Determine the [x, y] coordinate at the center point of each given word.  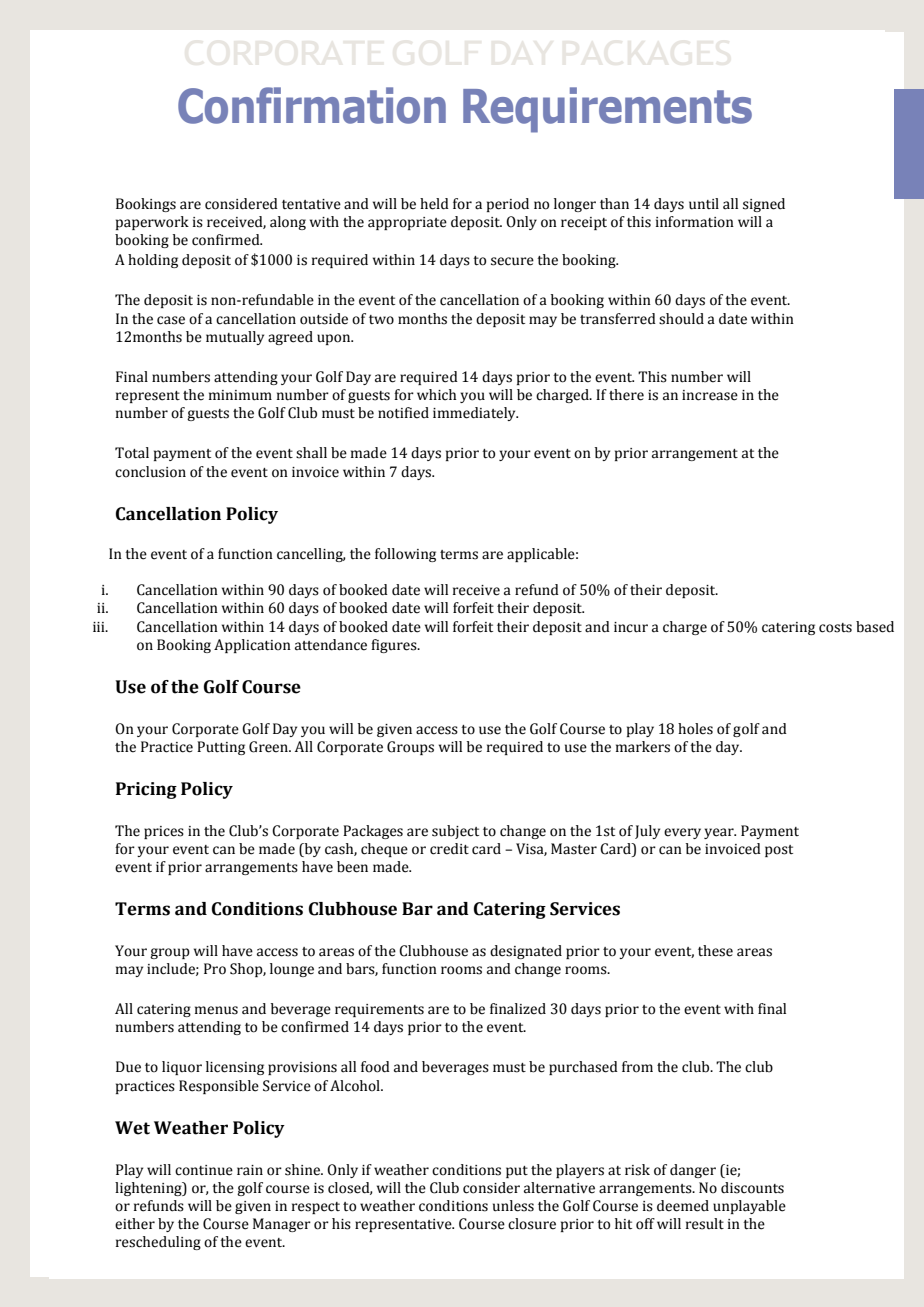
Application [252, 646]
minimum [240, 395]
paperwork [152, 223]
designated [526, 952]
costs [835, 628]
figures [395, 646]
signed [764, 205]
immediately [475, 414]
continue [204, 1170]
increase [710, 395]
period [508, 205]
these [715, 951]
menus [216, 1010]
